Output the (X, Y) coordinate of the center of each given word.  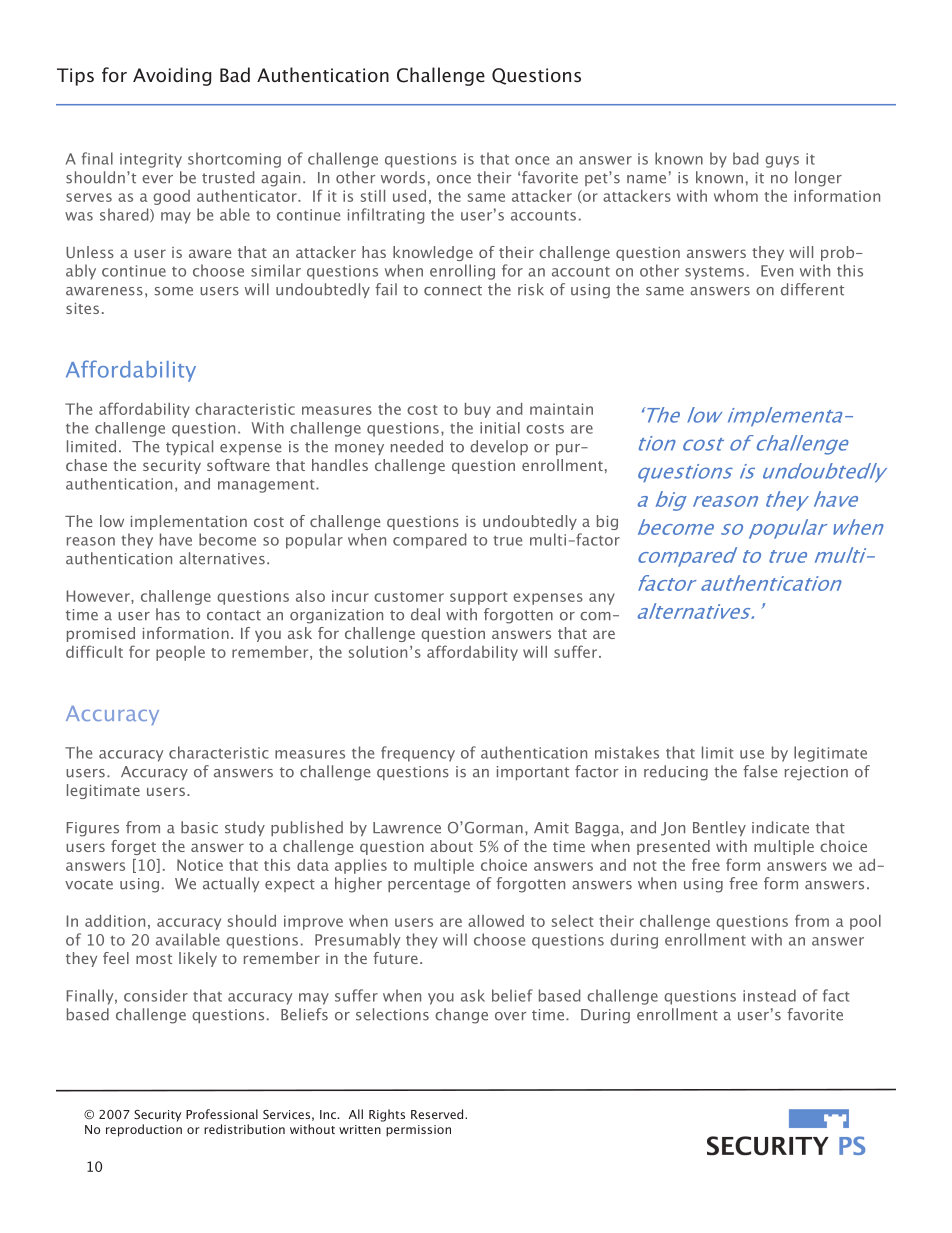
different (812, 289)
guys (782, 162)
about (451, 846)
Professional (222, 1114)
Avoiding (172, 76)
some (173, 291)
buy (478, 410)
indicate (780, 827)
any (602, 599)
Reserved (438, 1114)
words (403, 177)
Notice (200, 865)
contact (234, 615)
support (479, 598)
